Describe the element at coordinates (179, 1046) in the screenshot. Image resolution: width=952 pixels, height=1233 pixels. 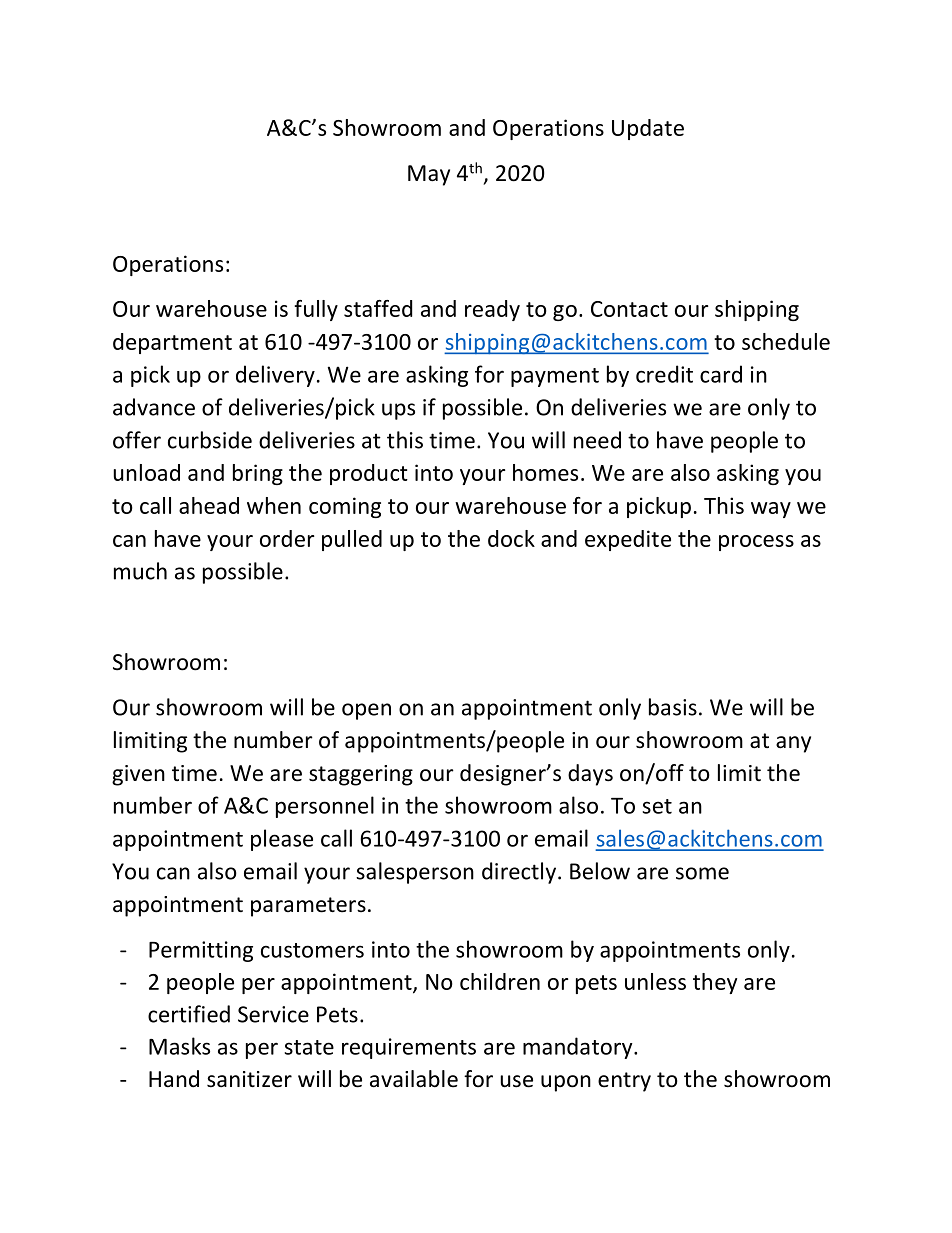
I see `Masks` at that location.
